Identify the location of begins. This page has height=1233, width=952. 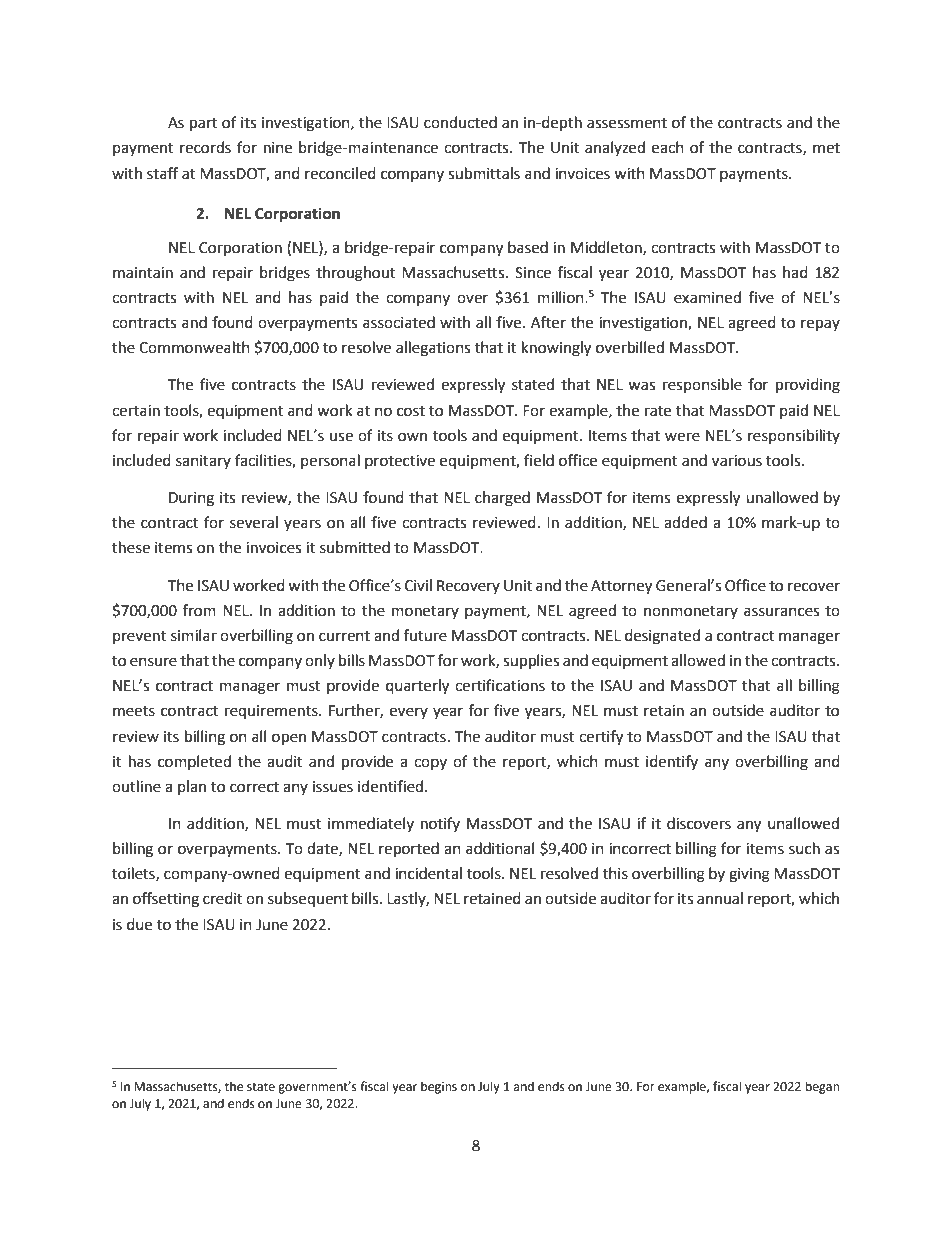
(439, 1087).
